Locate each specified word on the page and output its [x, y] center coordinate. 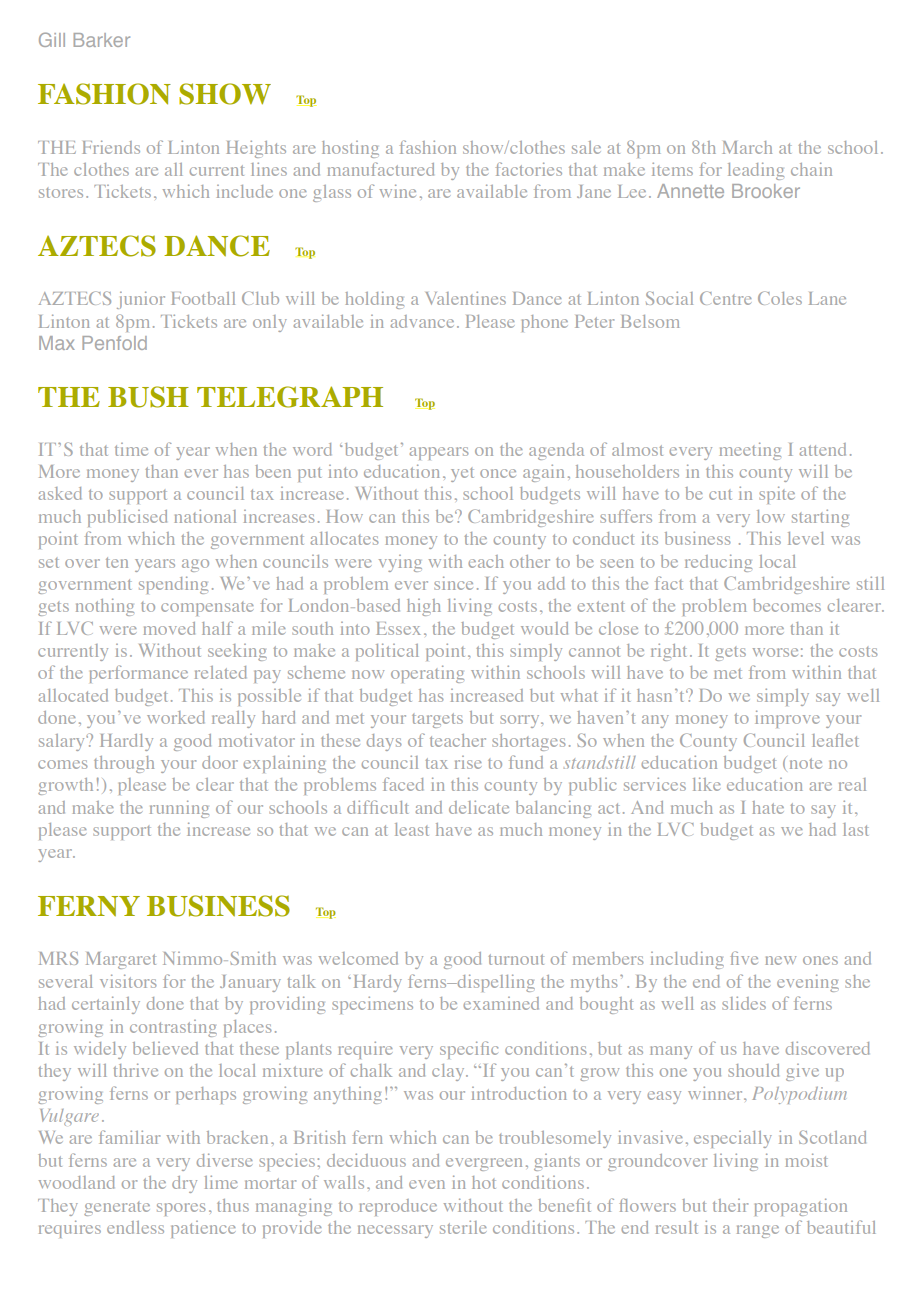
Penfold [114, 343]
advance [422, 321]
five [744, 958]
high [424, 607]
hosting [350, 149]
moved [169, 628]
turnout [516, 959]
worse [775, 652]
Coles [780, 298]
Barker [102, 40]
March [747, 147]
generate [117, 1209]
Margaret [121, 960]
